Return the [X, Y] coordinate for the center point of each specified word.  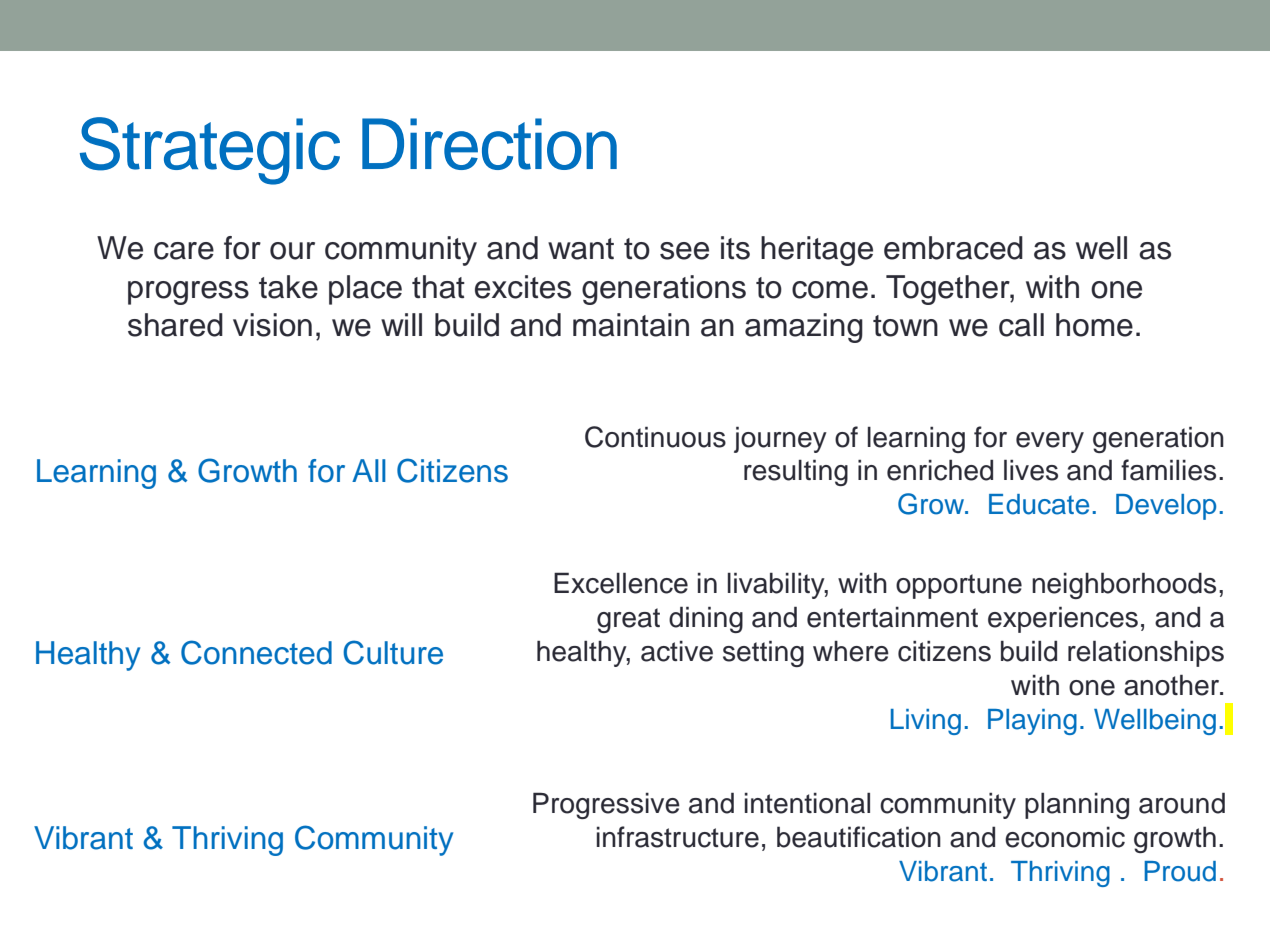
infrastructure [678, 837]
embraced [953, 248]
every [1050, 442]
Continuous [655, 437]
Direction [489, 144]
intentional [807, 803]
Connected [256, 652]
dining [706, 619]
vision [272, 325]
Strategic [210, 151]
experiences [1063, 619]
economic [1065, 837]
